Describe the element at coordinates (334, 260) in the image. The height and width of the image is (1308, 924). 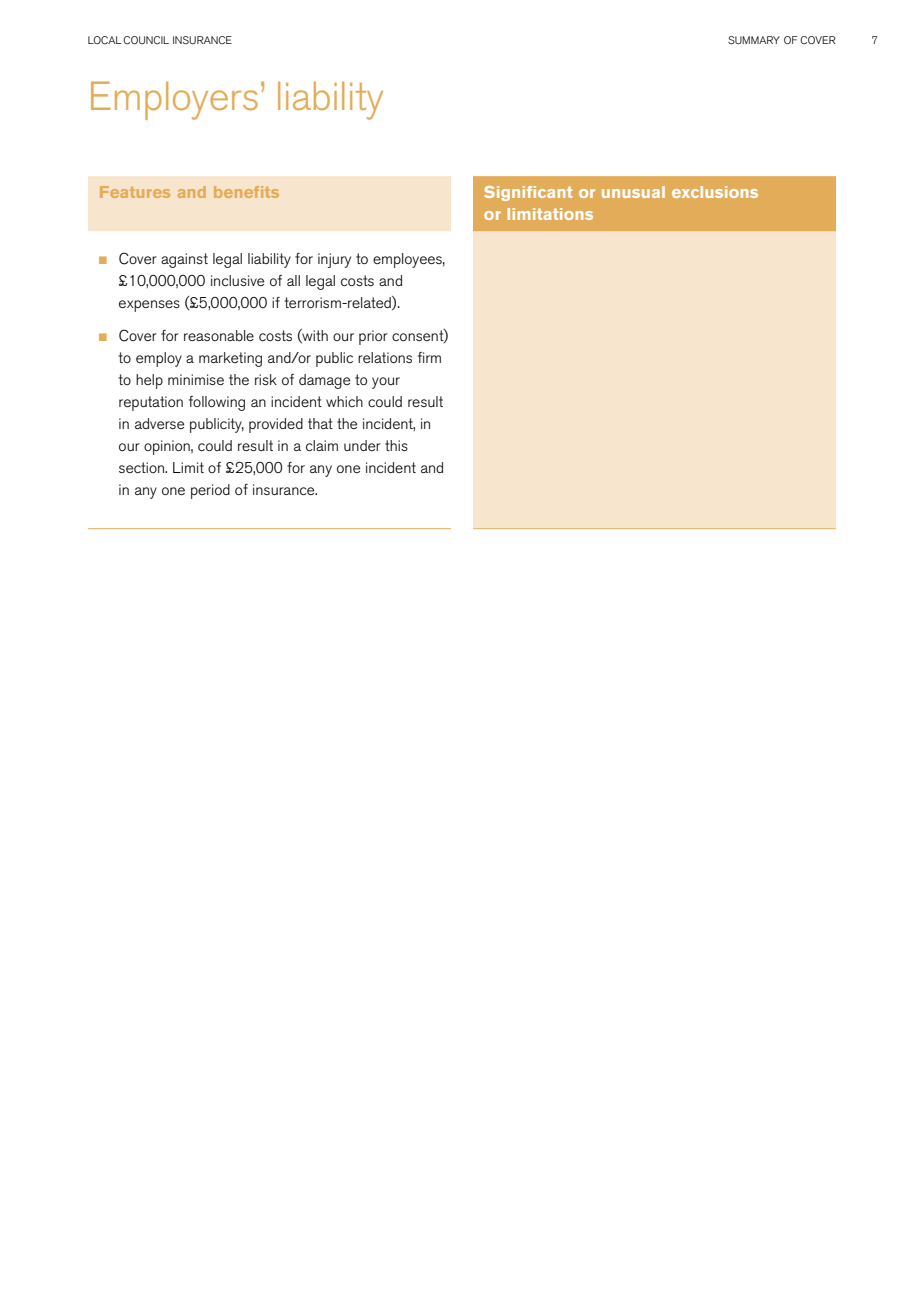
I see `injury` at that location.
